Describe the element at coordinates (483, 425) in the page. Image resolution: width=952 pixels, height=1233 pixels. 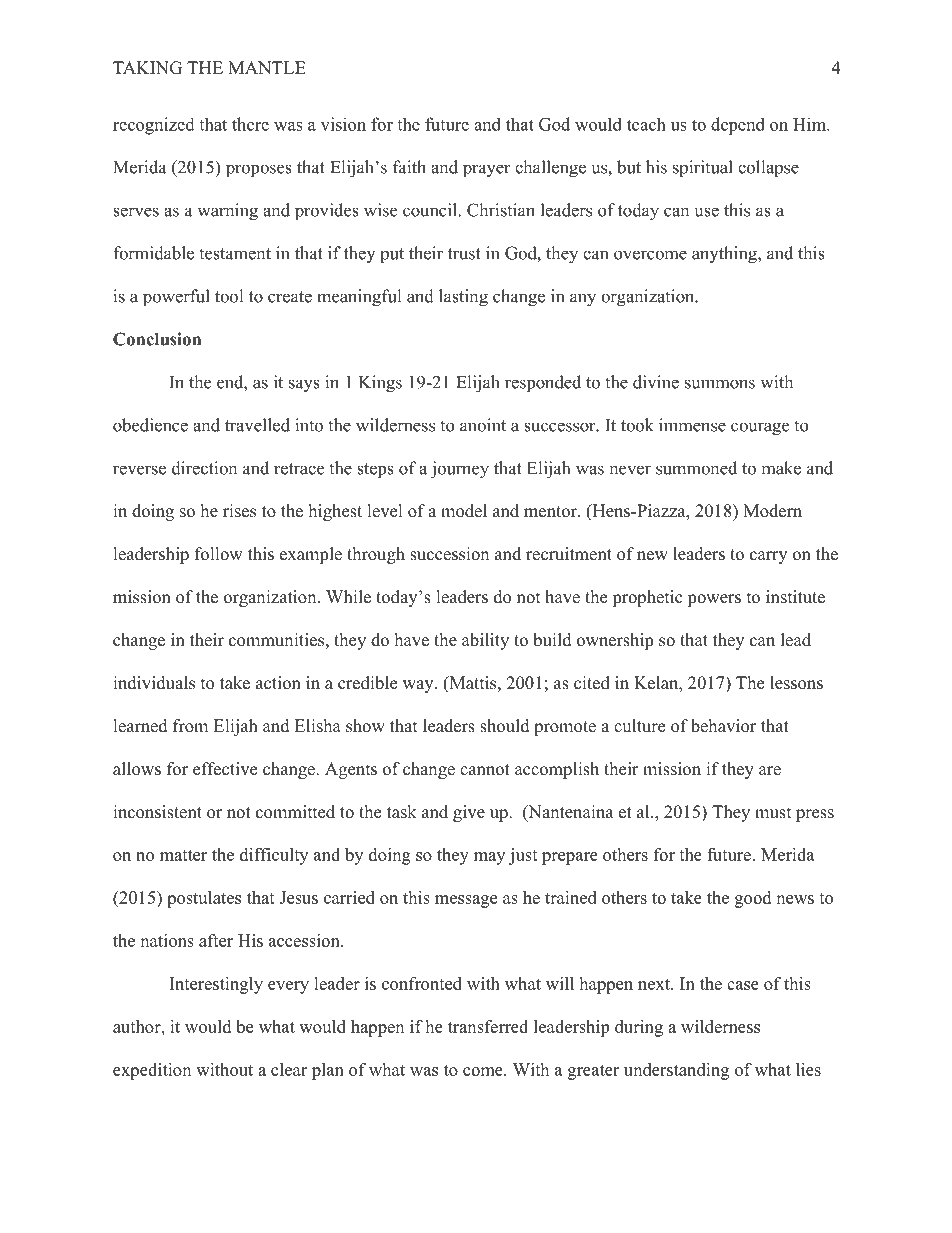
I see `anoint` at that location.
